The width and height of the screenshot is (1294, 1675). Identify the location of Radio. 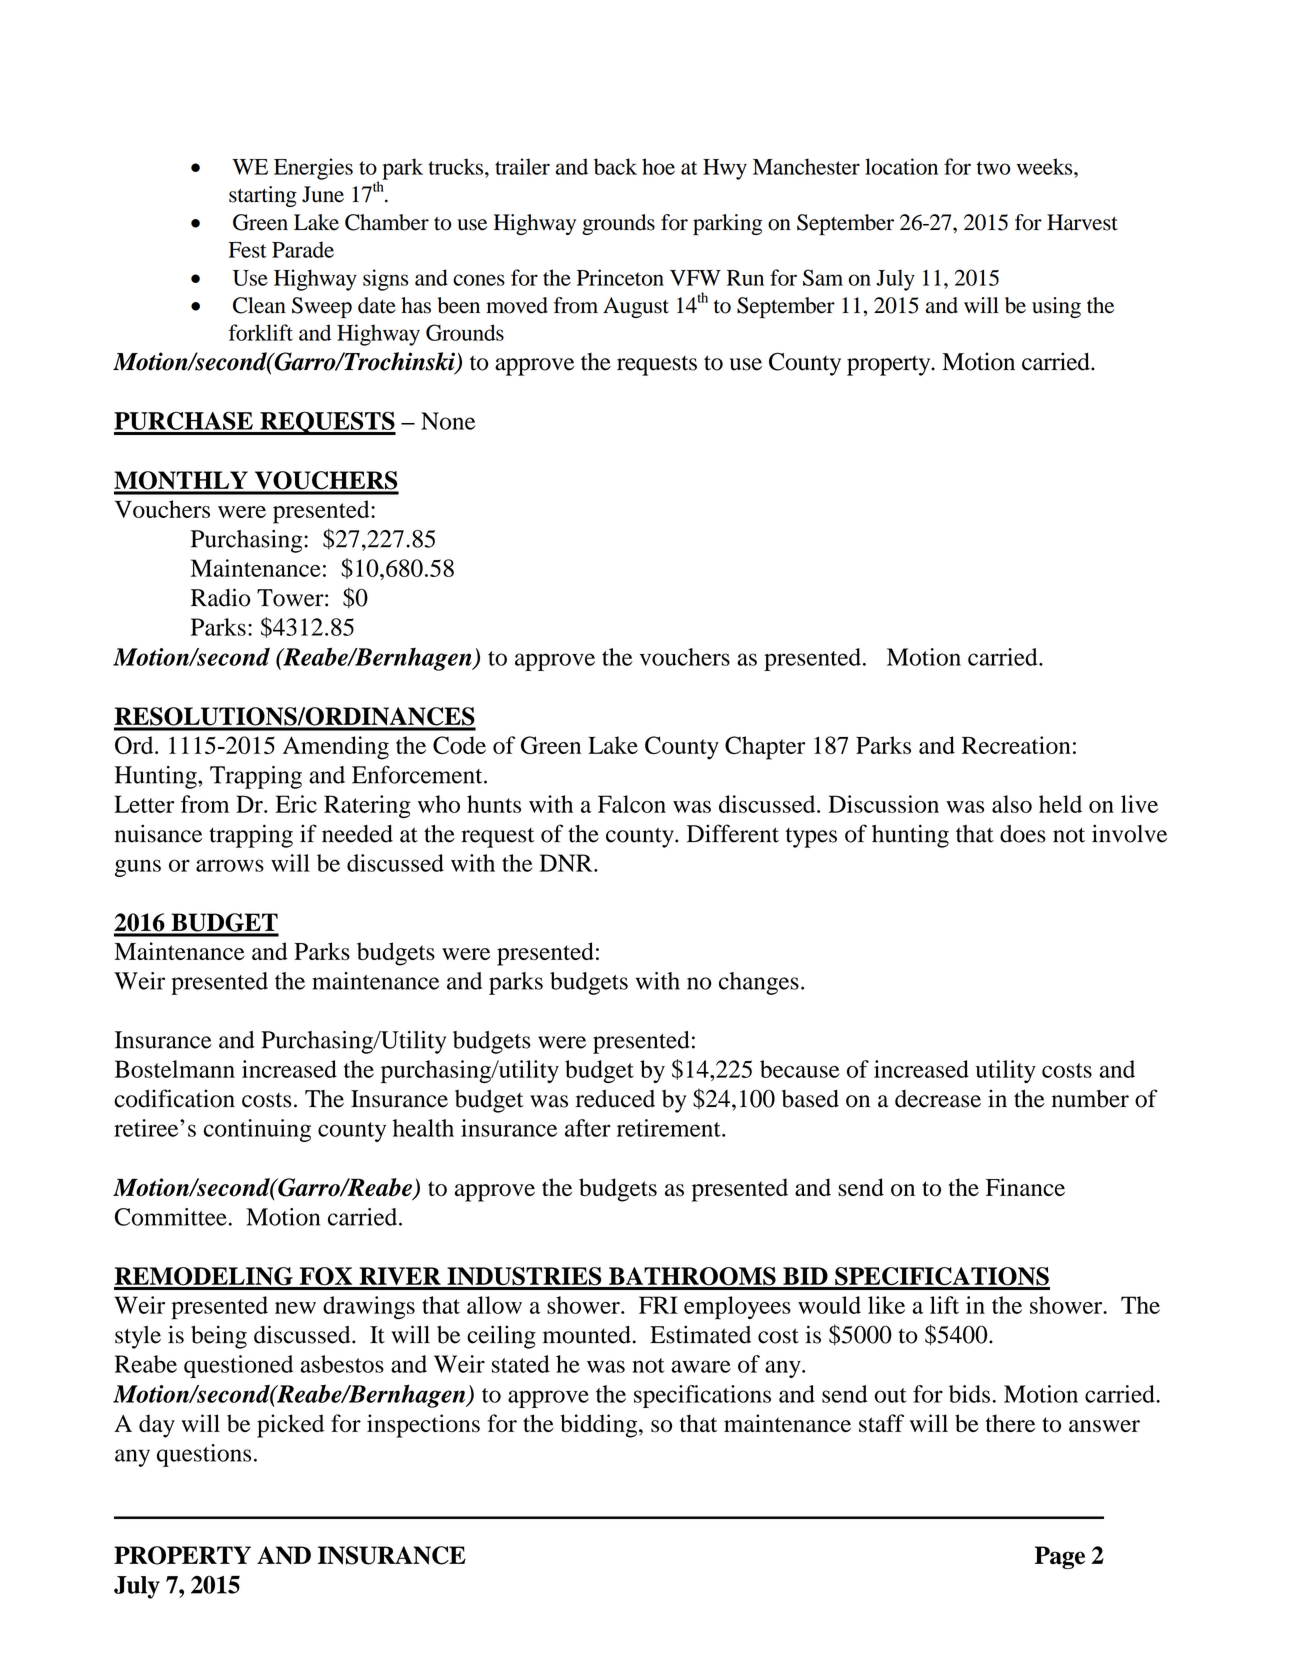
(221, 597).
